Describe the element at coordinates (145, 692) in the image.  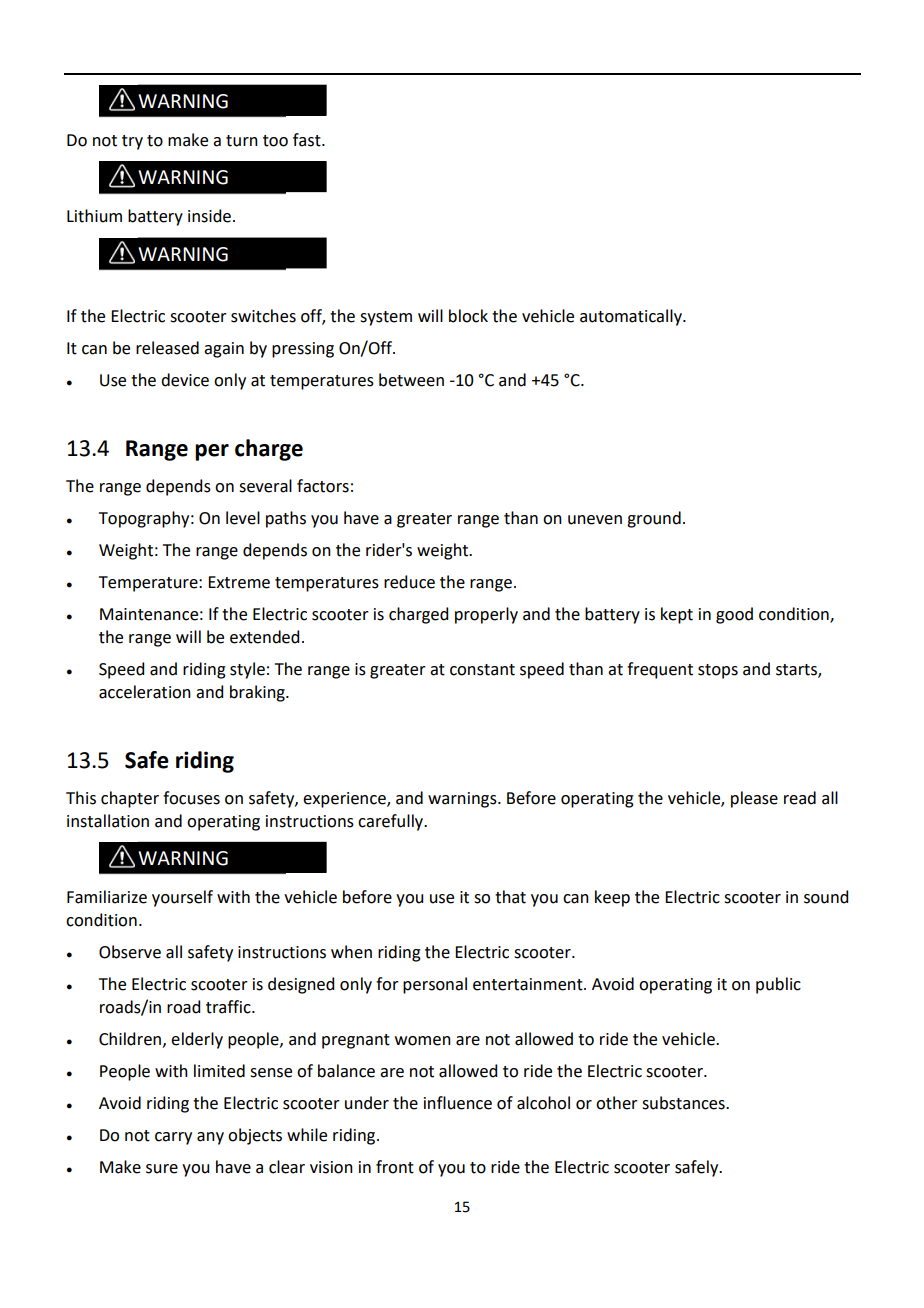
I see `acceleration` at that location.
